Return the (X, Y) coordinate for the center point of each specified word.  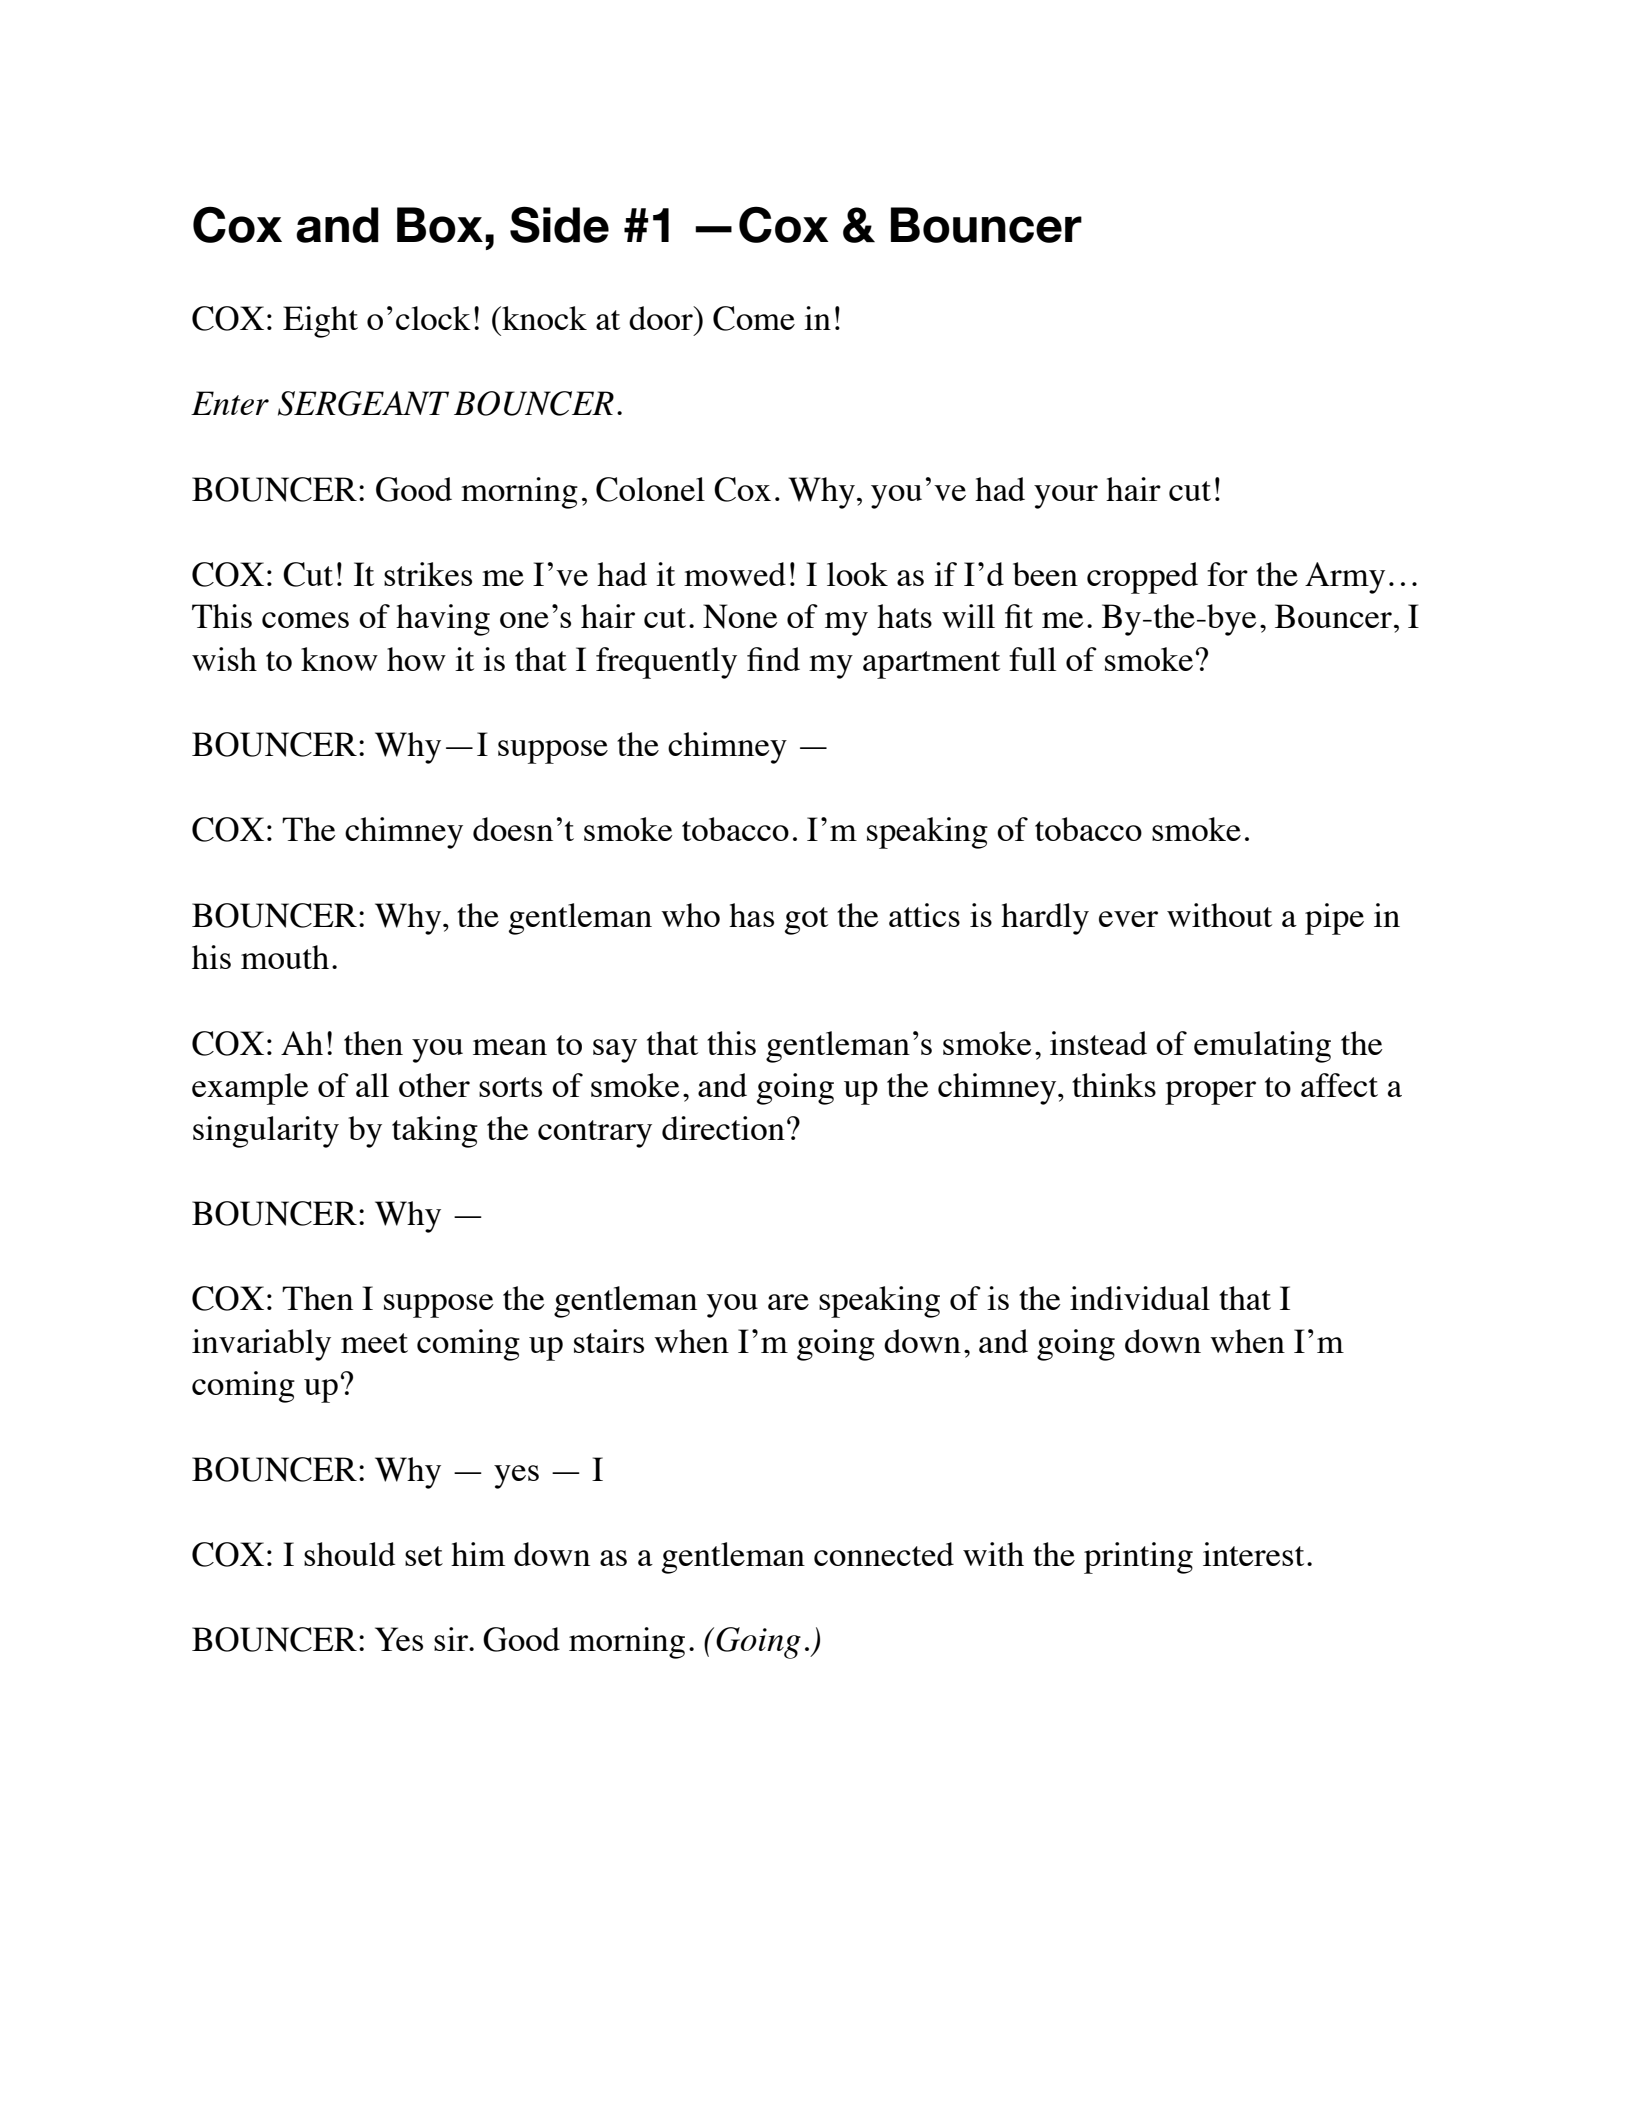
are (788, 1302)
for (1227, 574)
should (349, 1554)
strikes (428, 574)
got (806, 921)
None (740, 616)
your (1066, 497)
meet (374, 1343)
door (662, 318)
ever (1128, 919)
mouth (285, 957)
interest (1253, 1554)
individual (1140, 1298)
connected (884, 1554)
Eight (320, 322)
